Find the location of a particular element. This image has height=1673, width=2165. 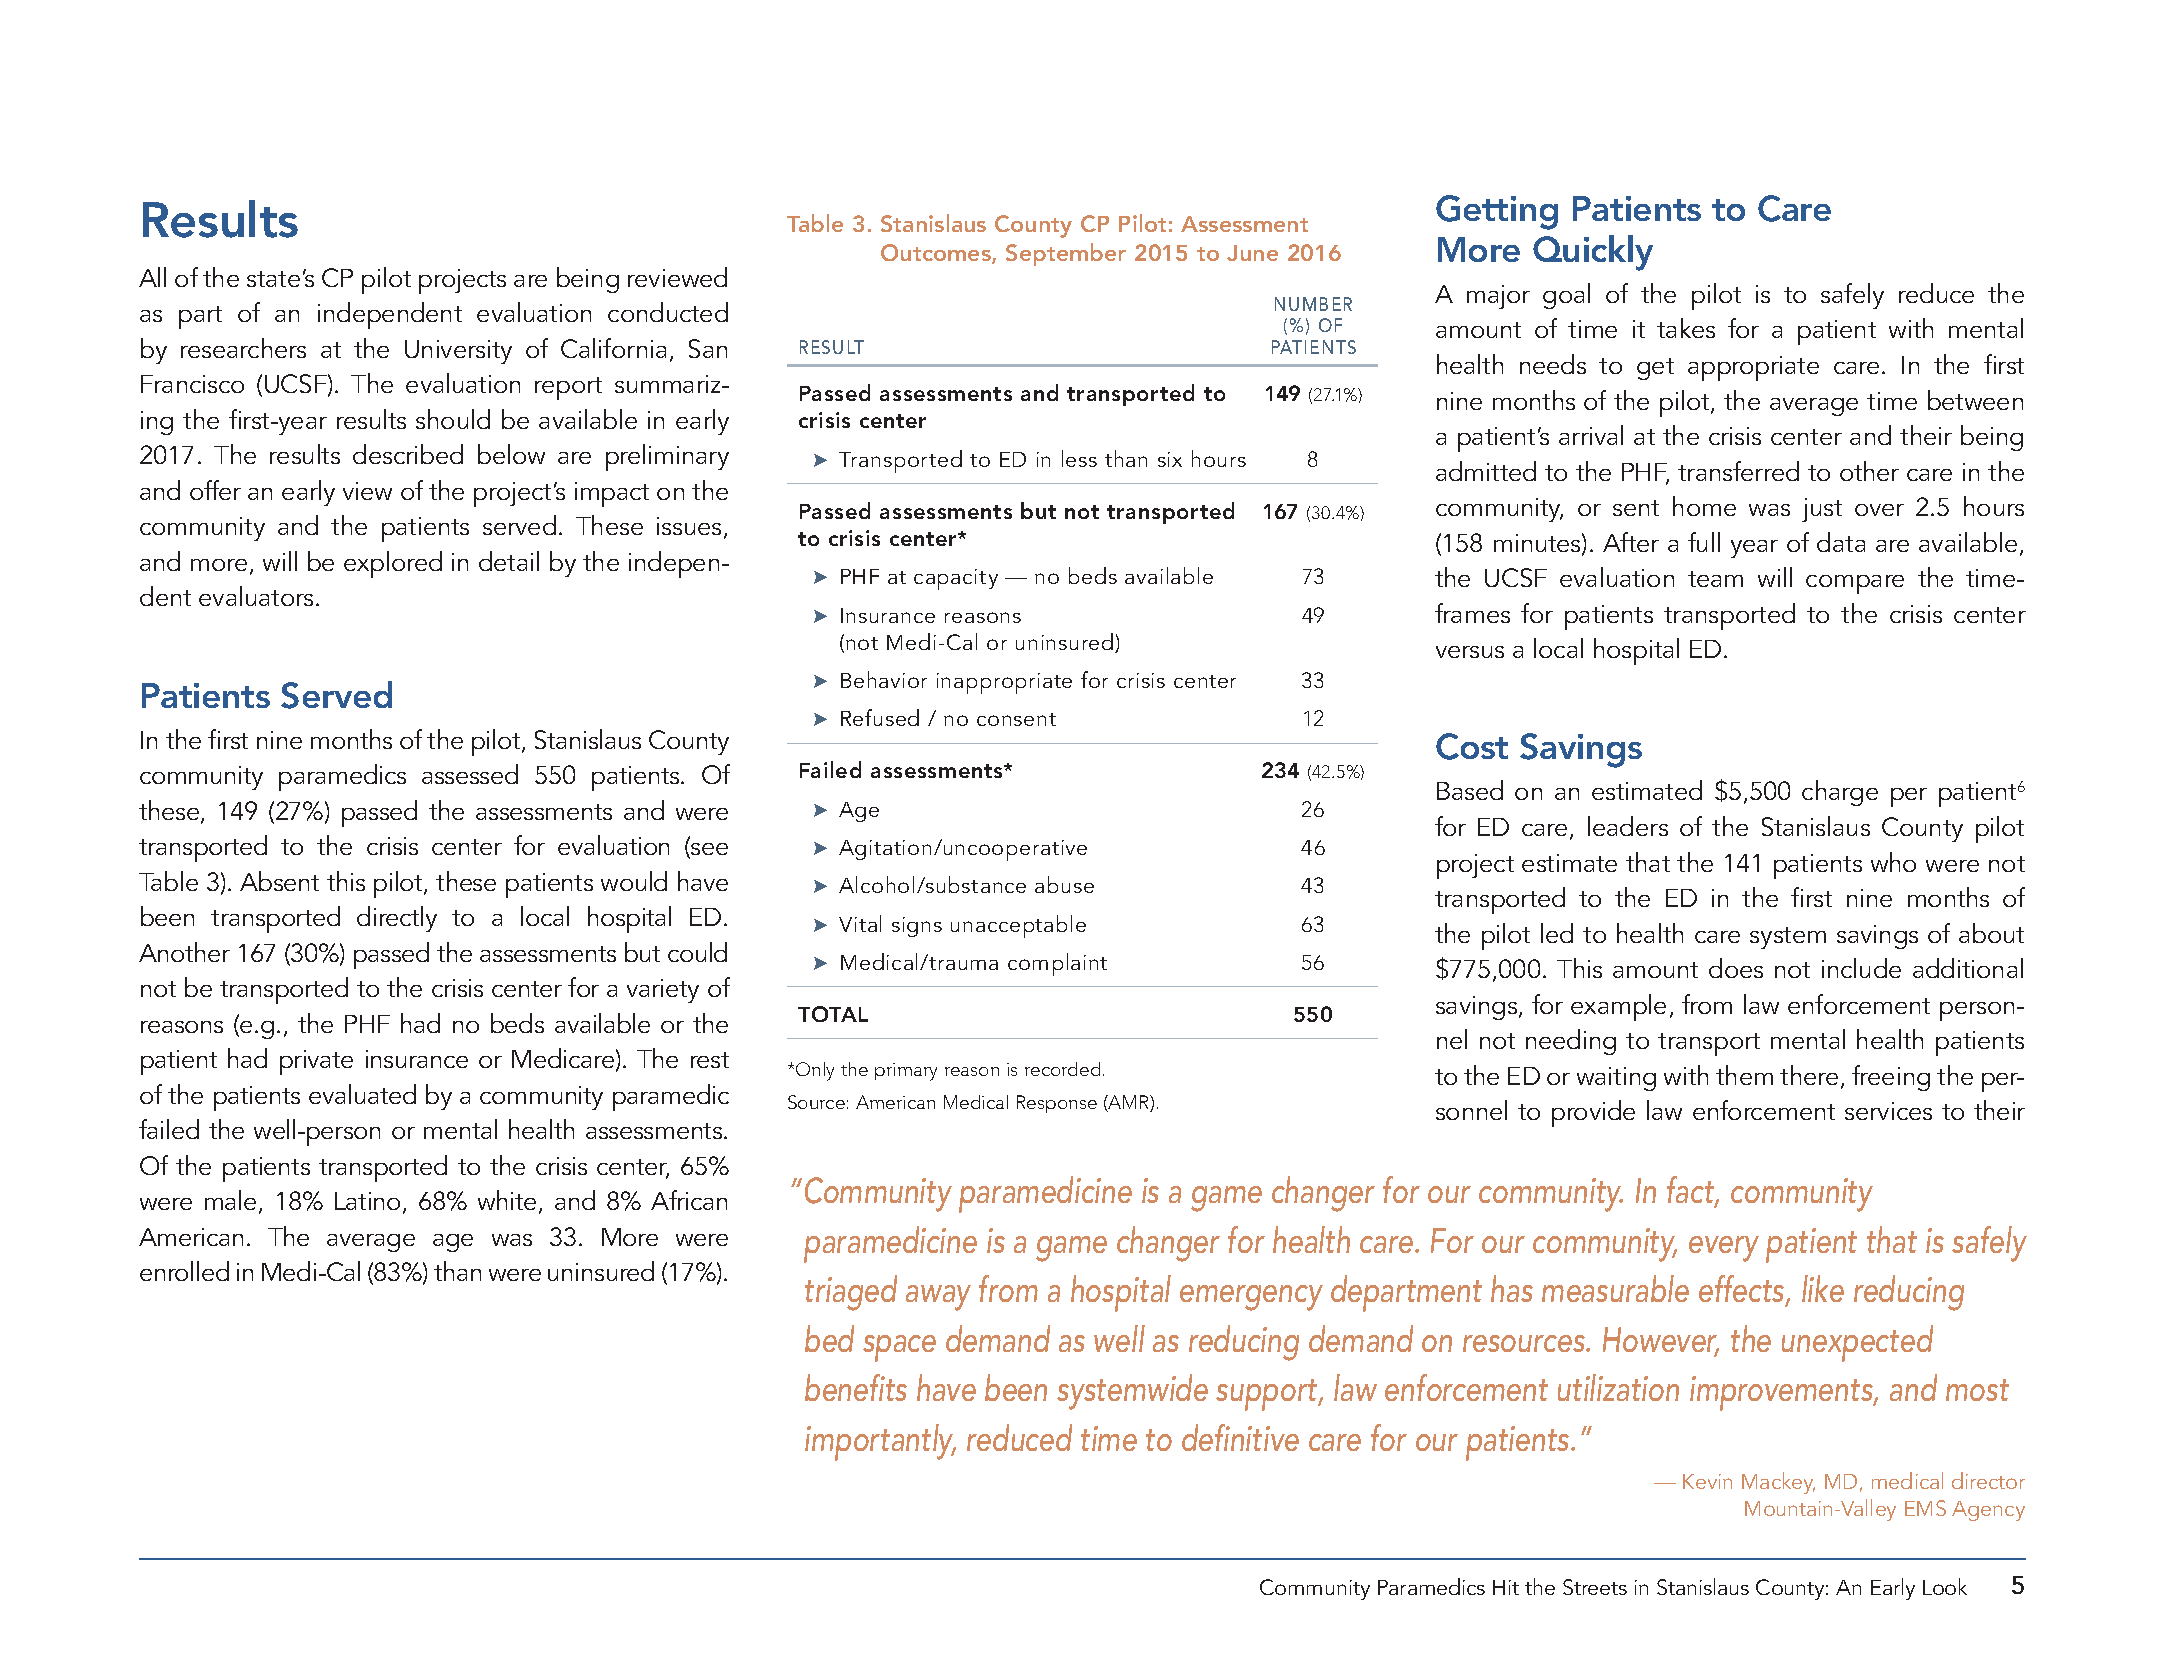

evaluated is located at coordinates (362, 1094).
